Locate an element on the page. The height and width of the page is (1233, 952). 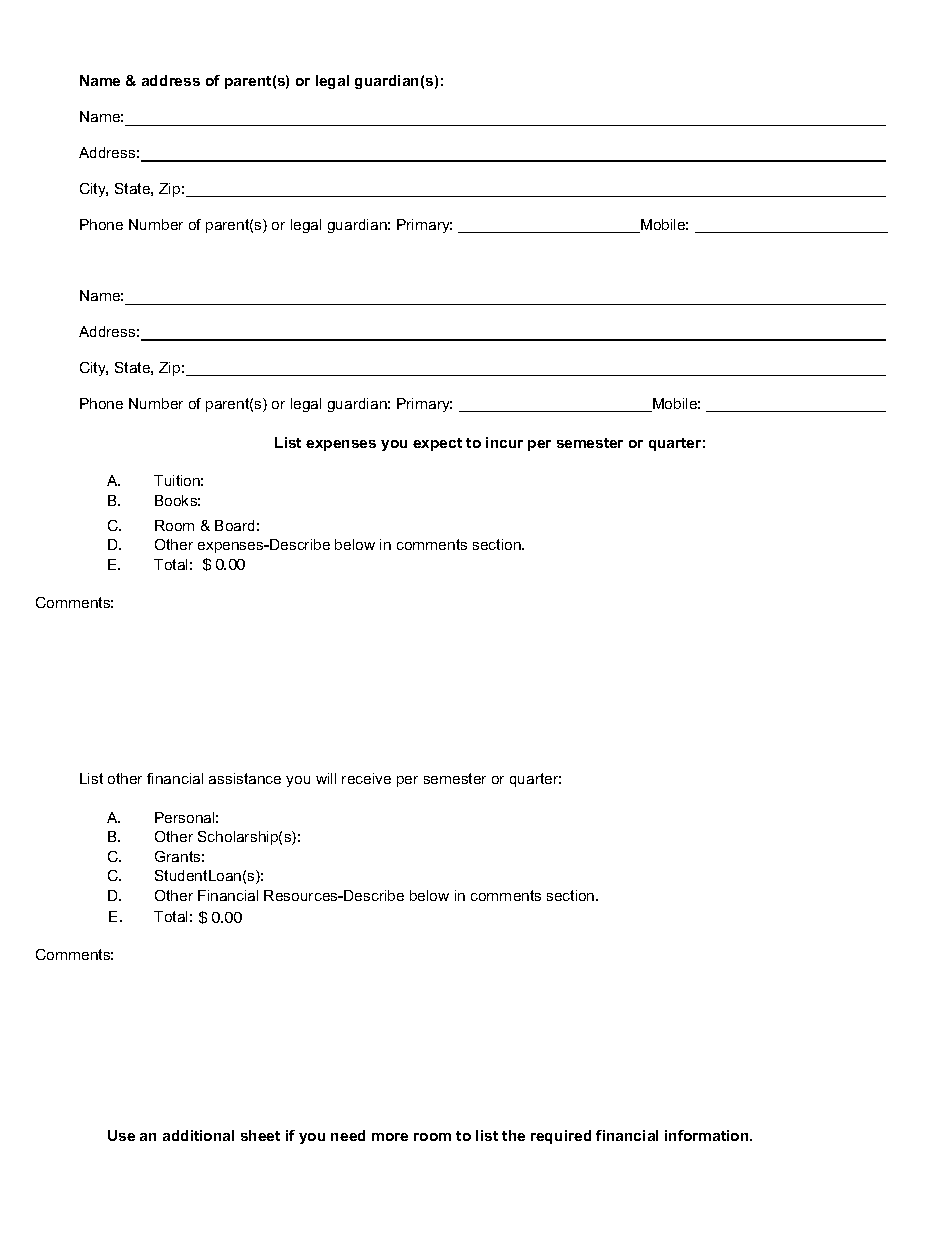
required is located at coordinates (561, 1137).
